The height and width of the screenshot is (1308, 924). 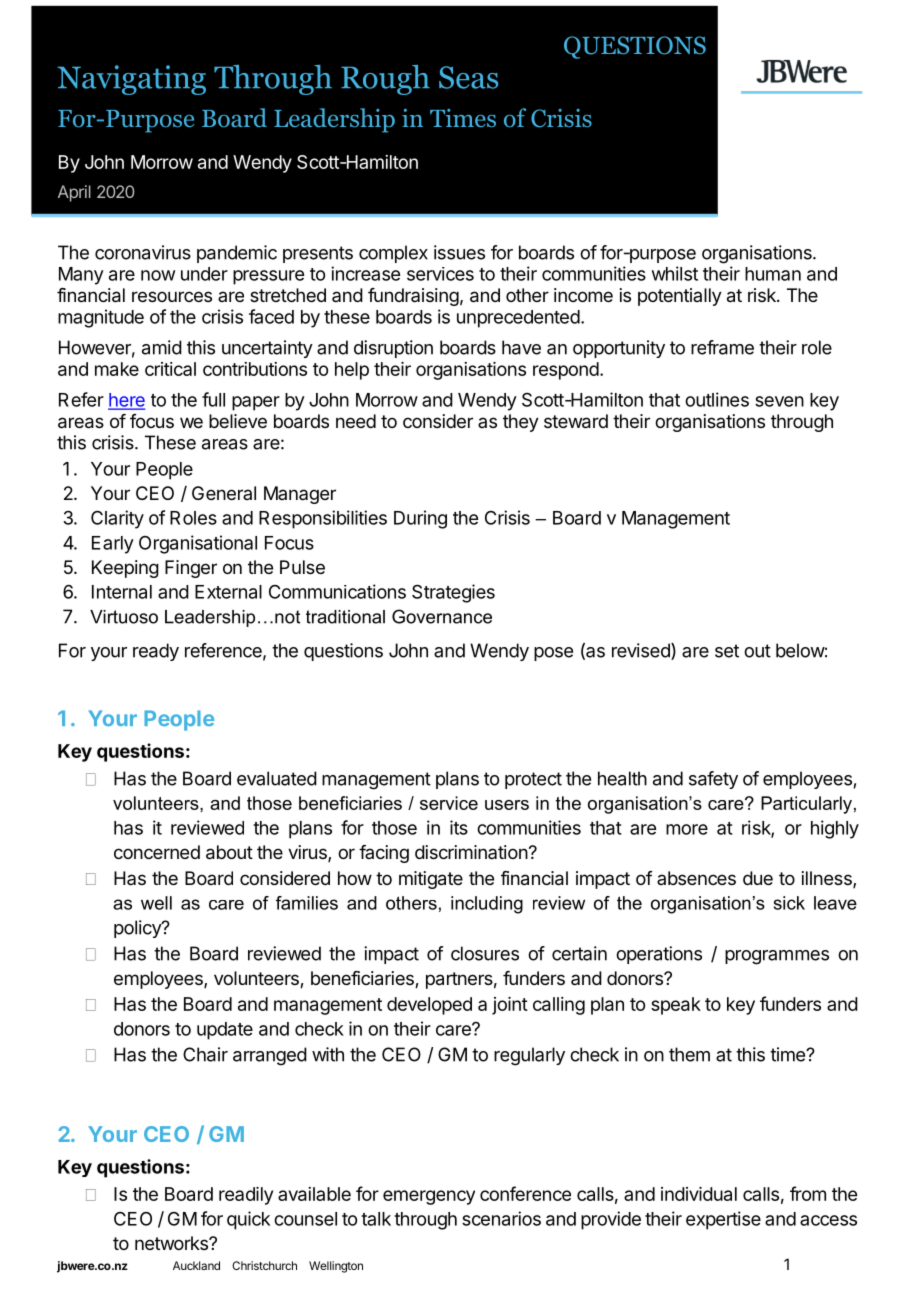 I want to click on Governance, so click(x=442, y=616).
